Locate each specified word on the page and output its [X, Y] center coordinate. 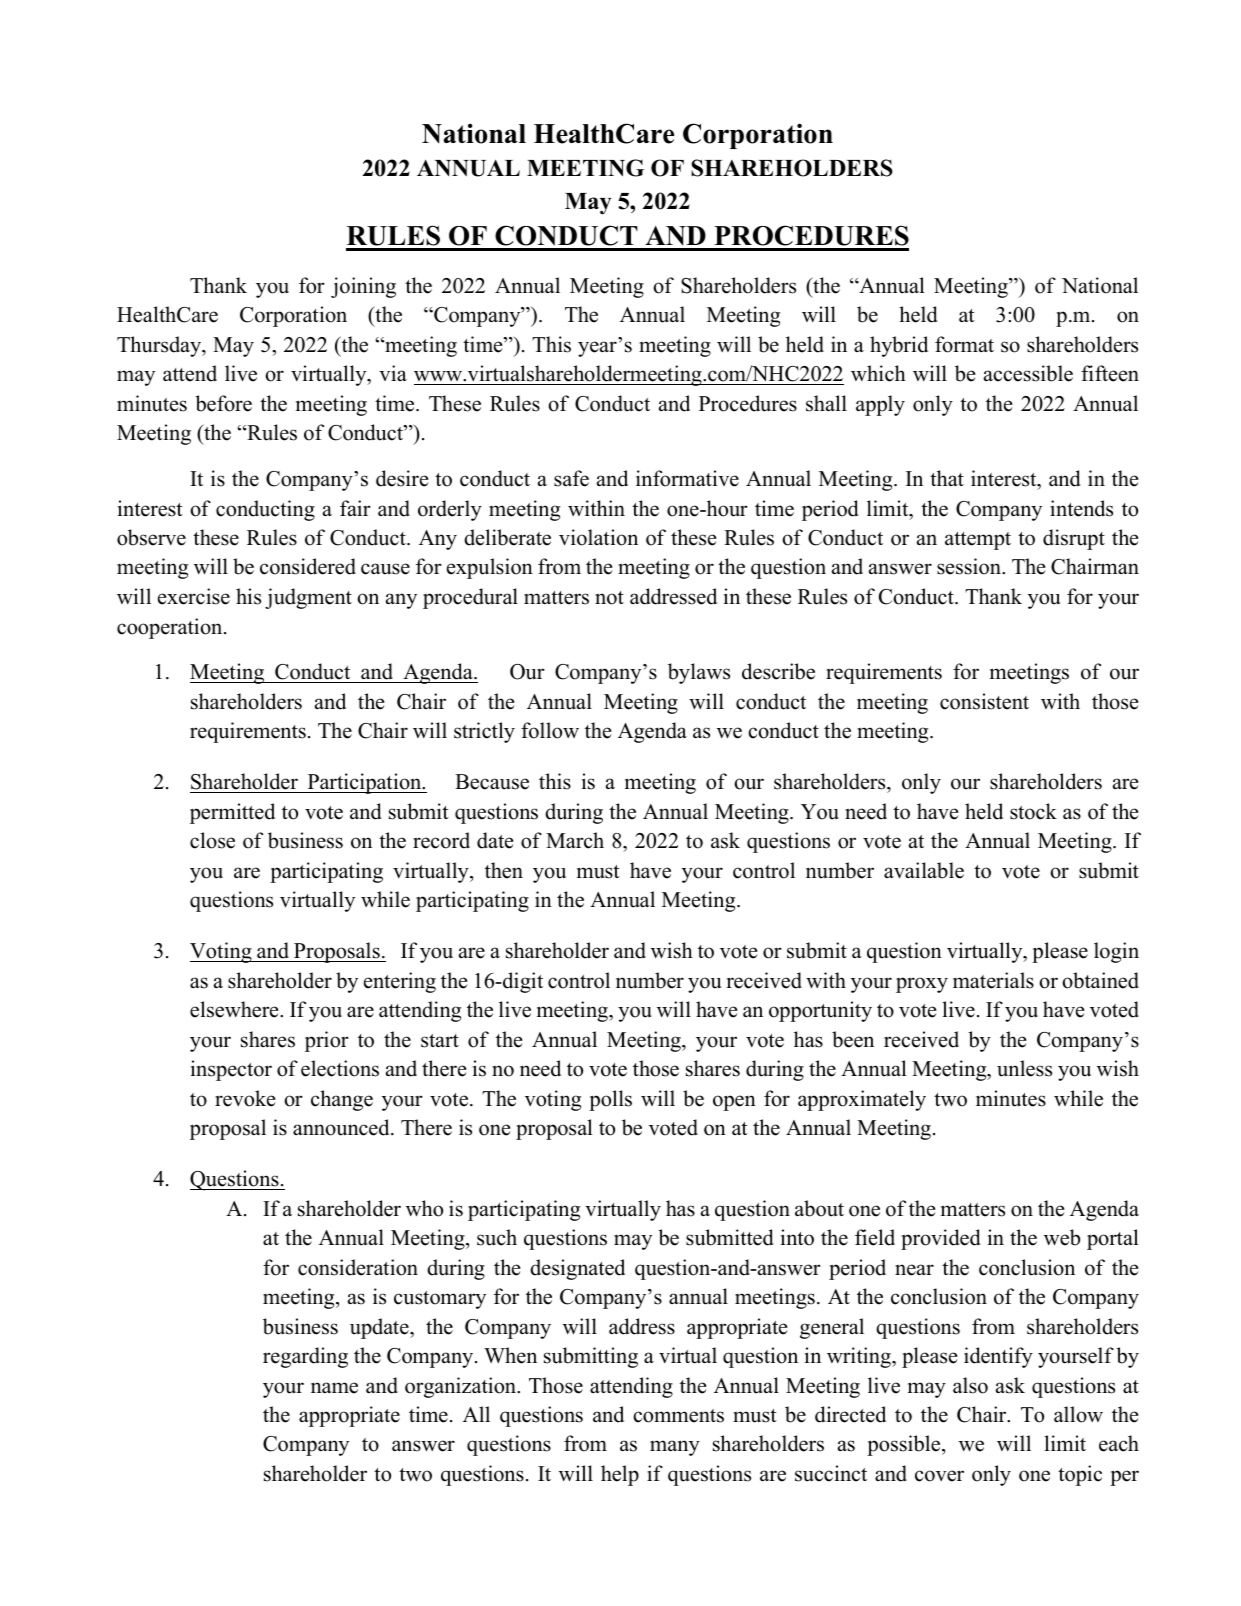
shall [826, 403]
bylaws [699, 673]
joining [363, 287]
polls [610, 1100]
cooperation [171, 628]
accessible [1028, 373]
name [334, 1388]
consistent [984, 701]
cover [939, 1476]
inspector [231, 1070]
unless [1024, 1068]
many [675, 1448]
